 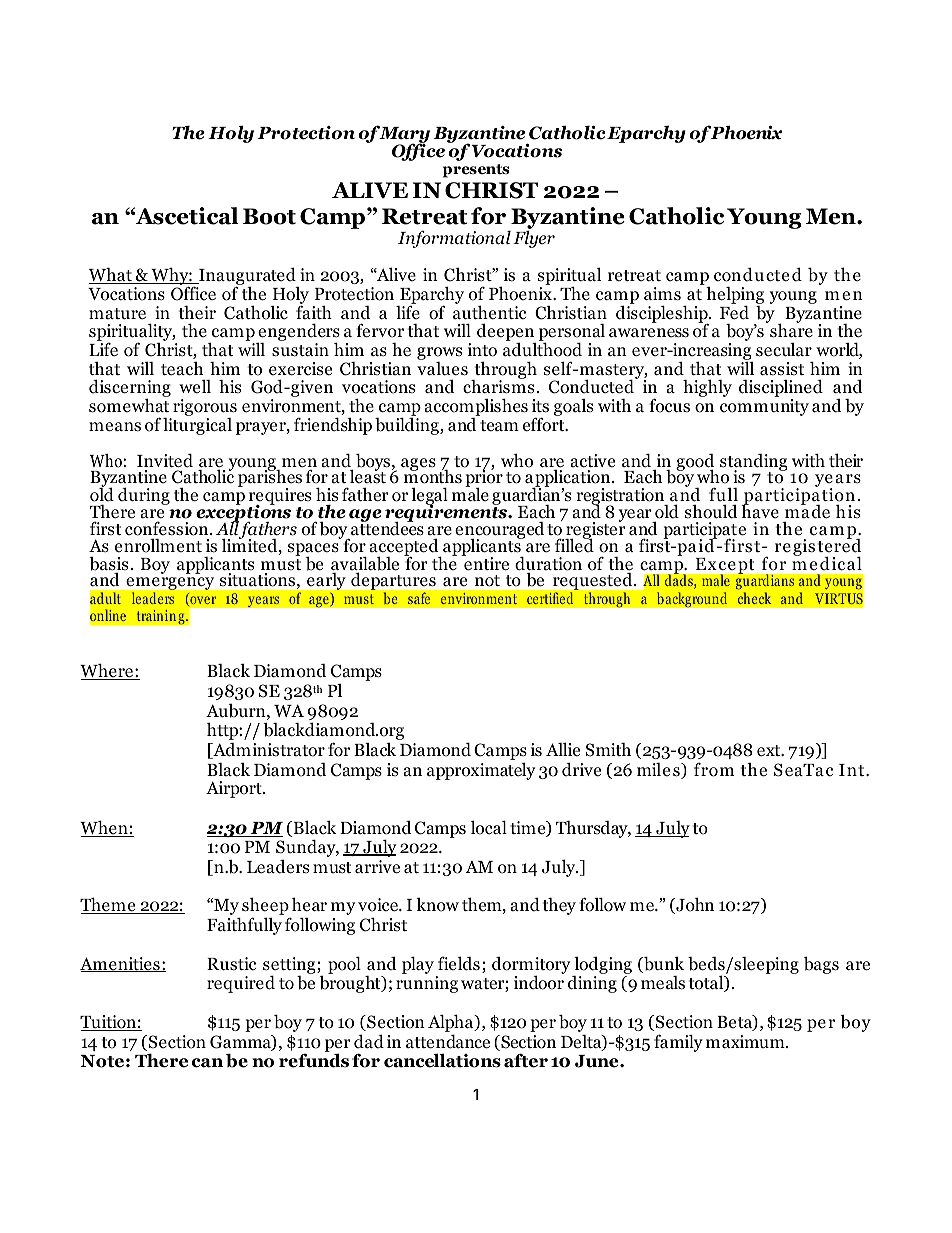 I want to click on into, so click(x=482, y=350).
